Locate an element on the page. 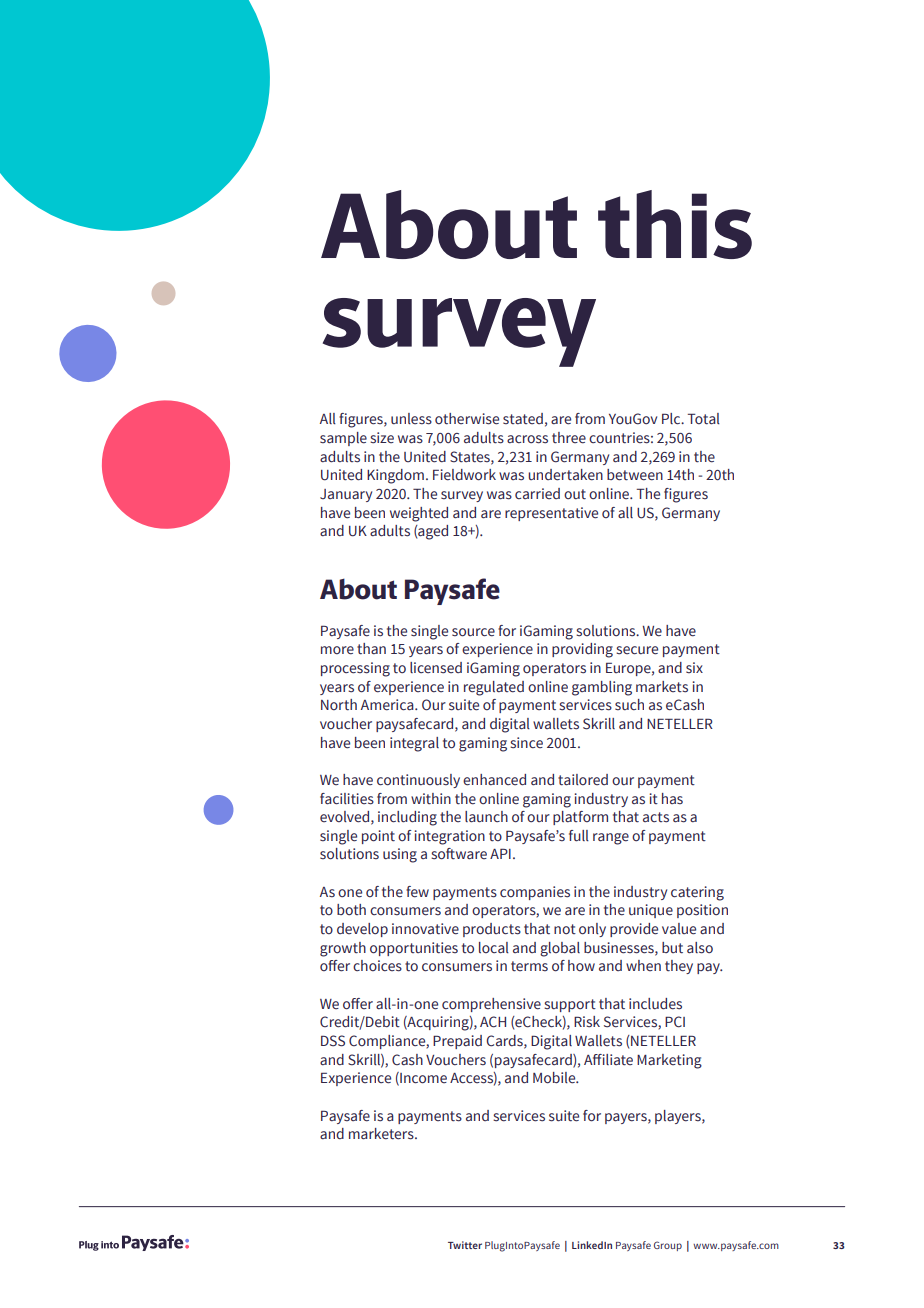 The width and height of the image is (924, 1308). than is located at coordinates (371, 649).
